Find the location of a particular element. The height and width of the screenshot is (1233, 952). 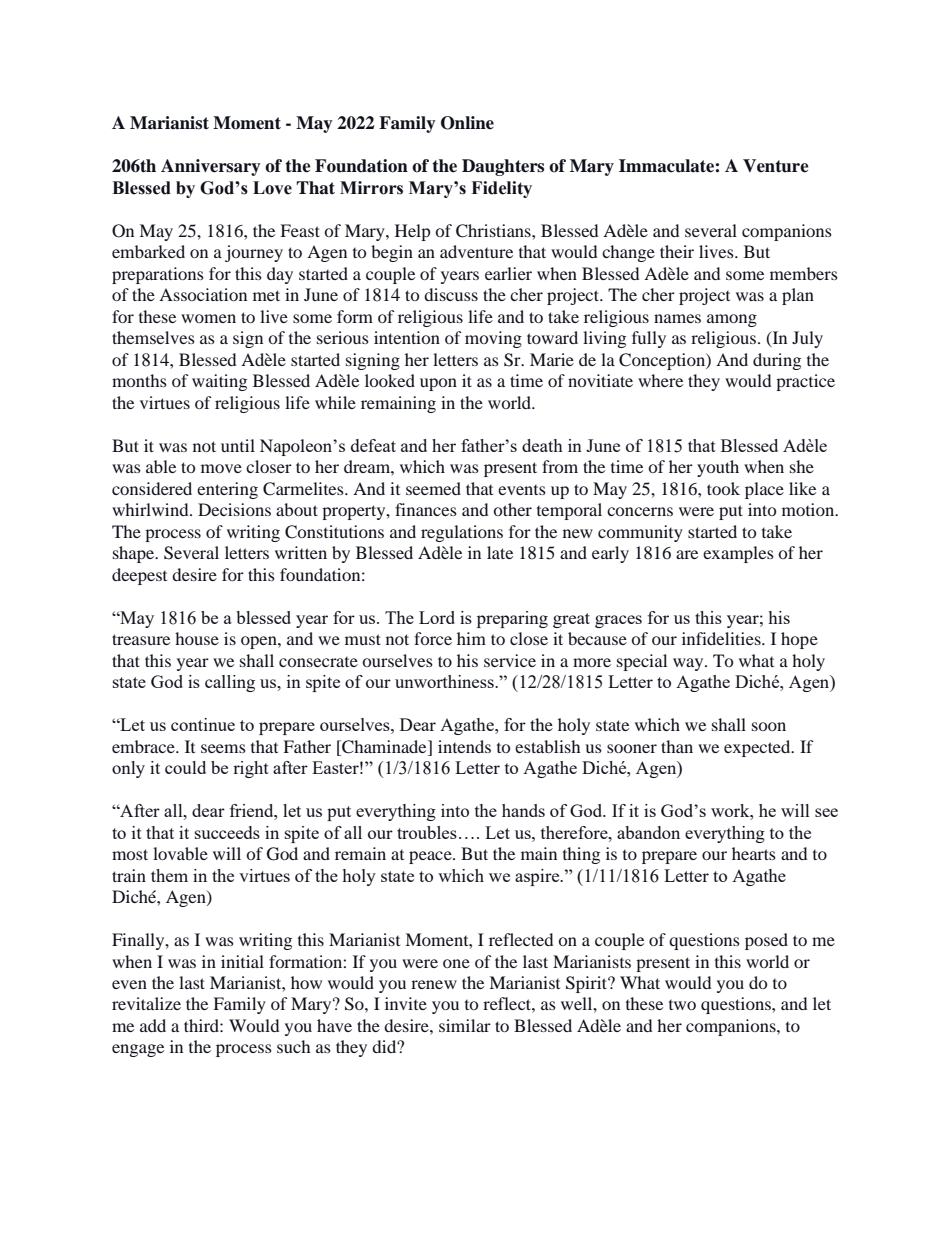

add is located at coordinates (153, 1025).
